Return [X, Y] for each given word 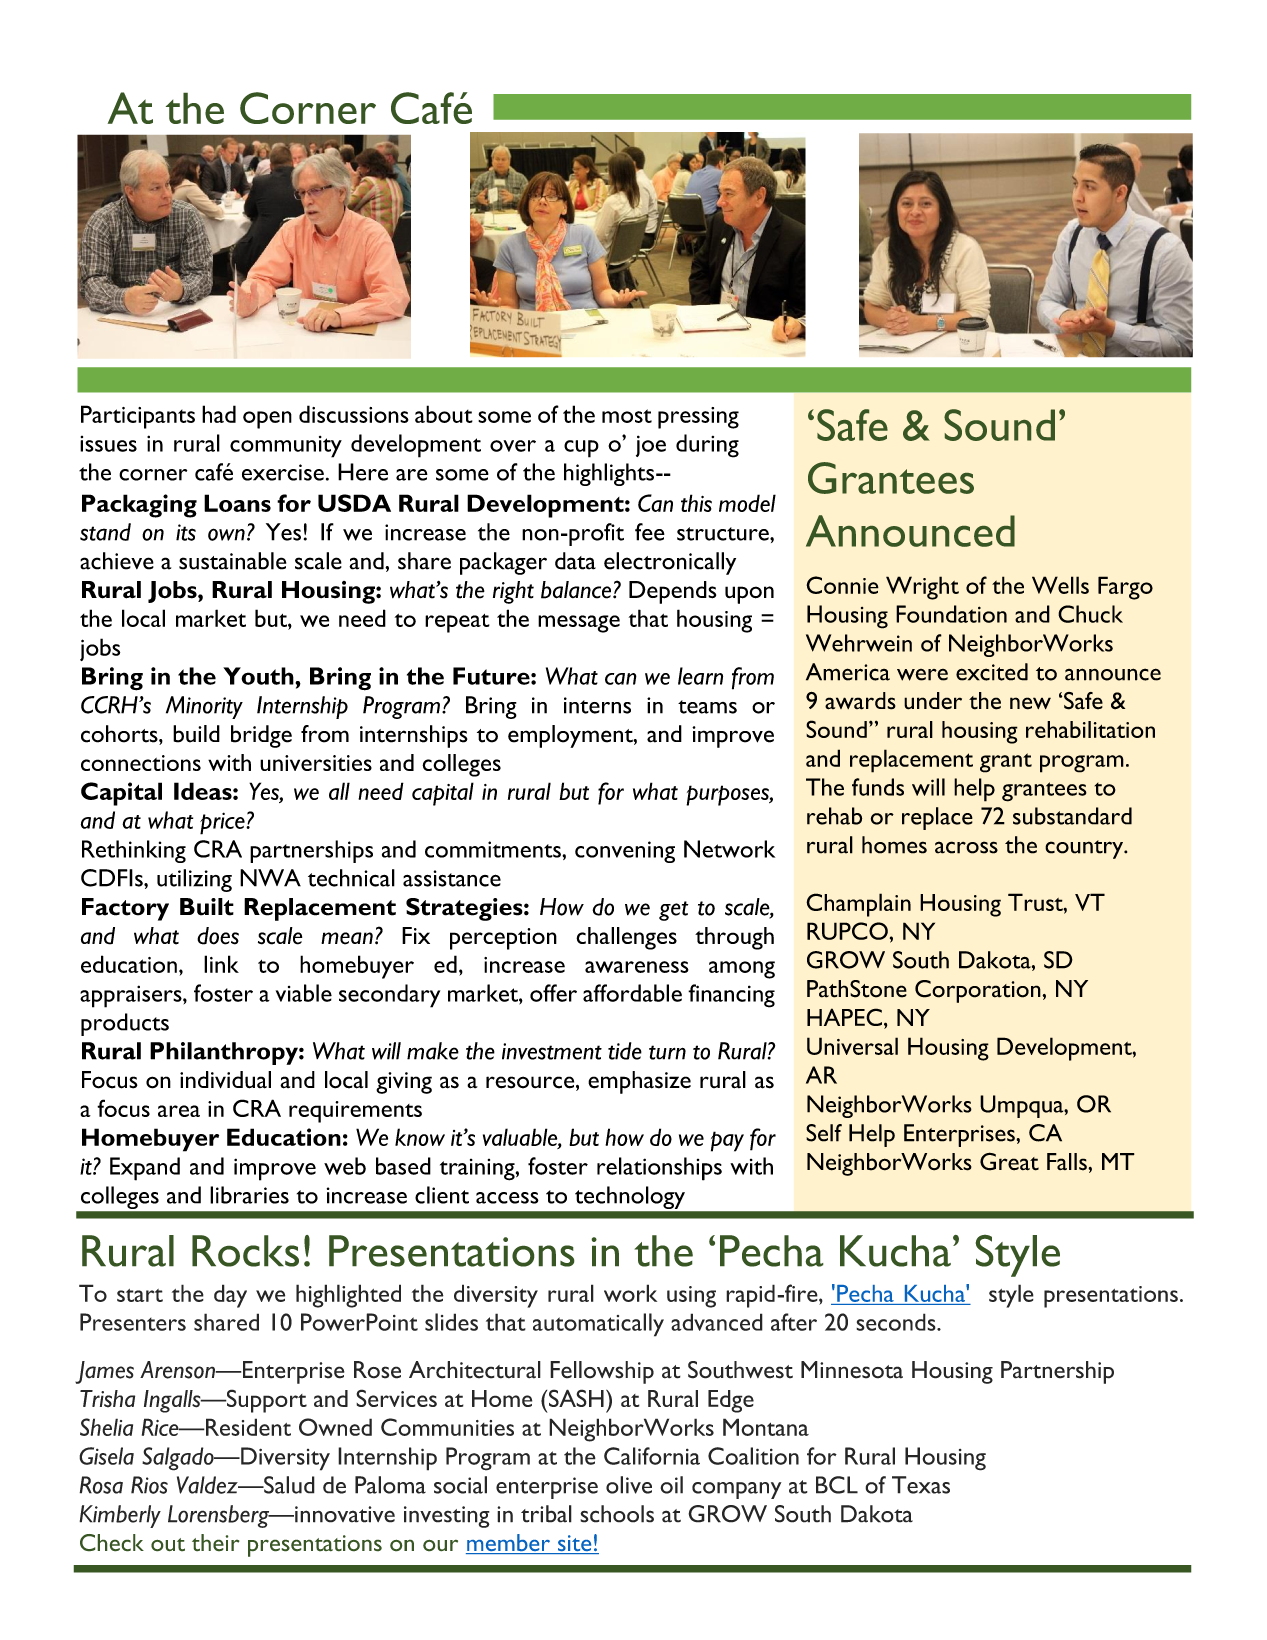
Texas [921, 1485]
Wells [1060, 585]
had [219, 414]
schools [617, 1514]
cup [581, 449]
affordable [632, 993]
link [221, 964]
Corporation [979, 991]
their [216, 1543]
